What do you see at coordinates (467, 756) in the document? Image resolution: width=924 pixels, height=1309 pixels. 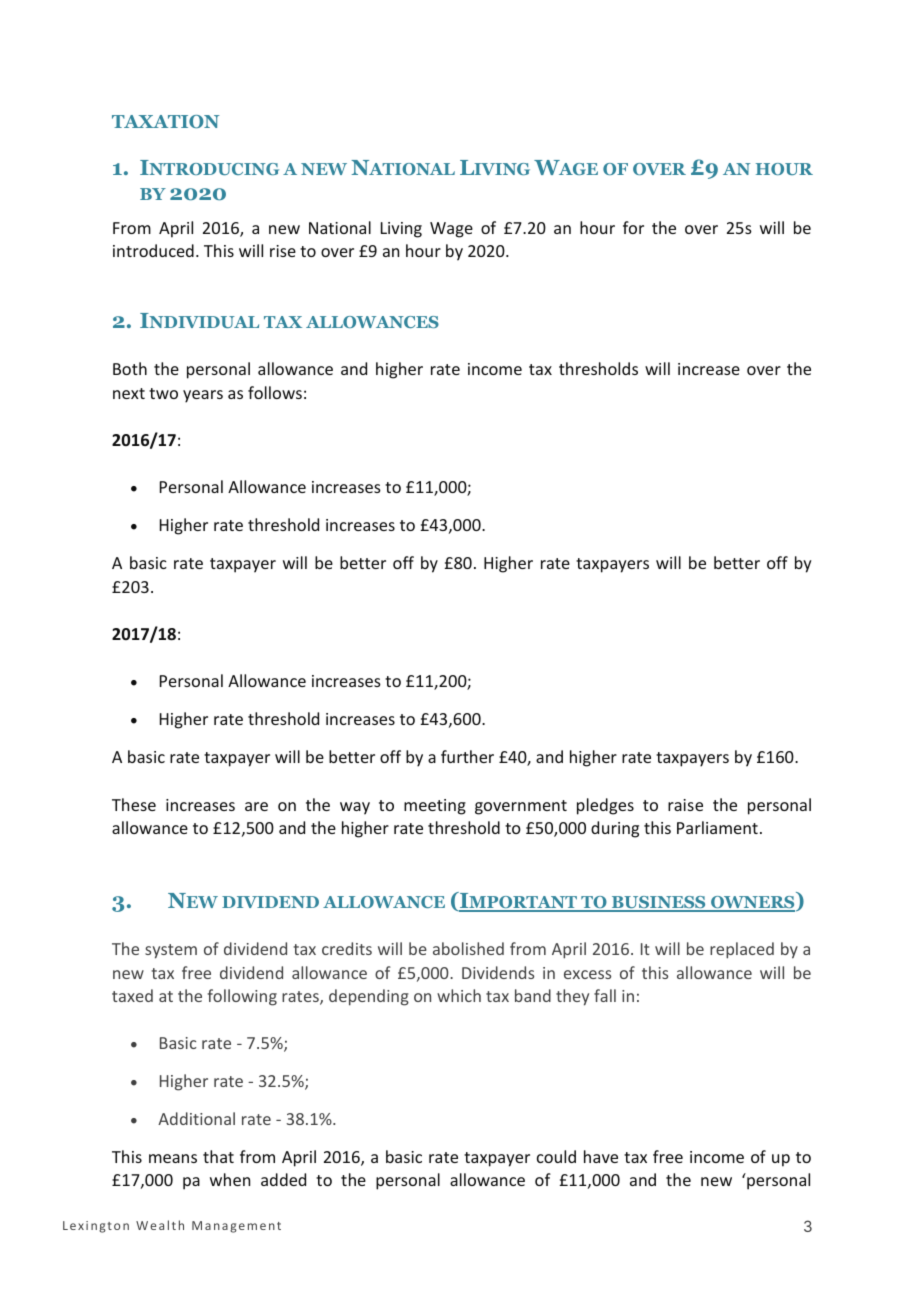 I see `further` at bounding box center [467, 756].
